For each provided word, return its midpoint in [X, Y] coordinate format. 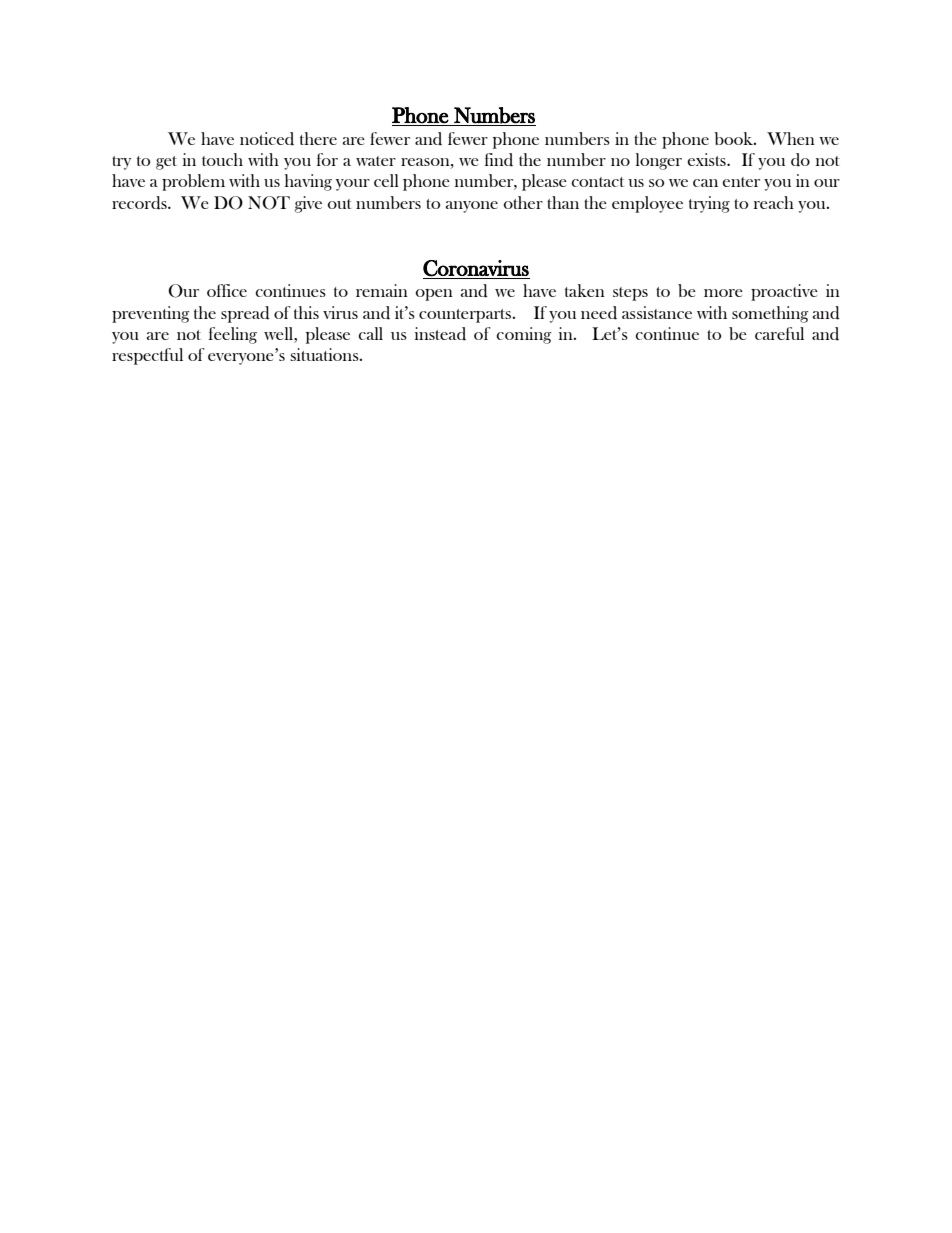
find [499, 160]
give [308, 204]
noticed [267, 139]
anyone [472, 207]
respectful [147, 356]
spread [245, 314]
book [735, 138]
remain [382, 290]
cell [386, 180]
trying [709, 204]
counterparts [465, 316]
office [227, 290]
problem [193, 182]
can [705, 183]
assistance [657, 312]
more [723, 293]
